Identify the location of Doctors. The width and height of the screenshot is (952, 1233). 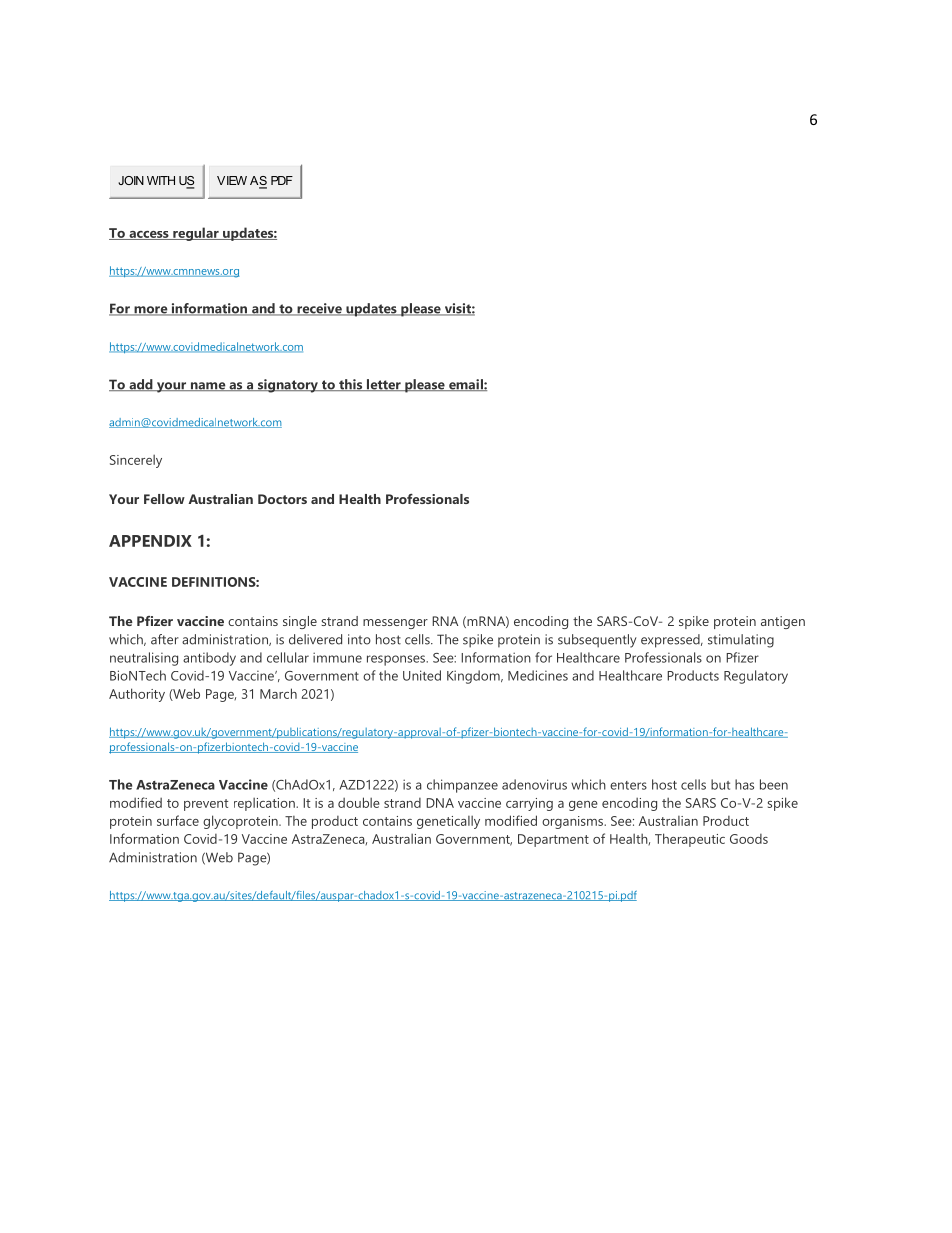
(282, 499).
